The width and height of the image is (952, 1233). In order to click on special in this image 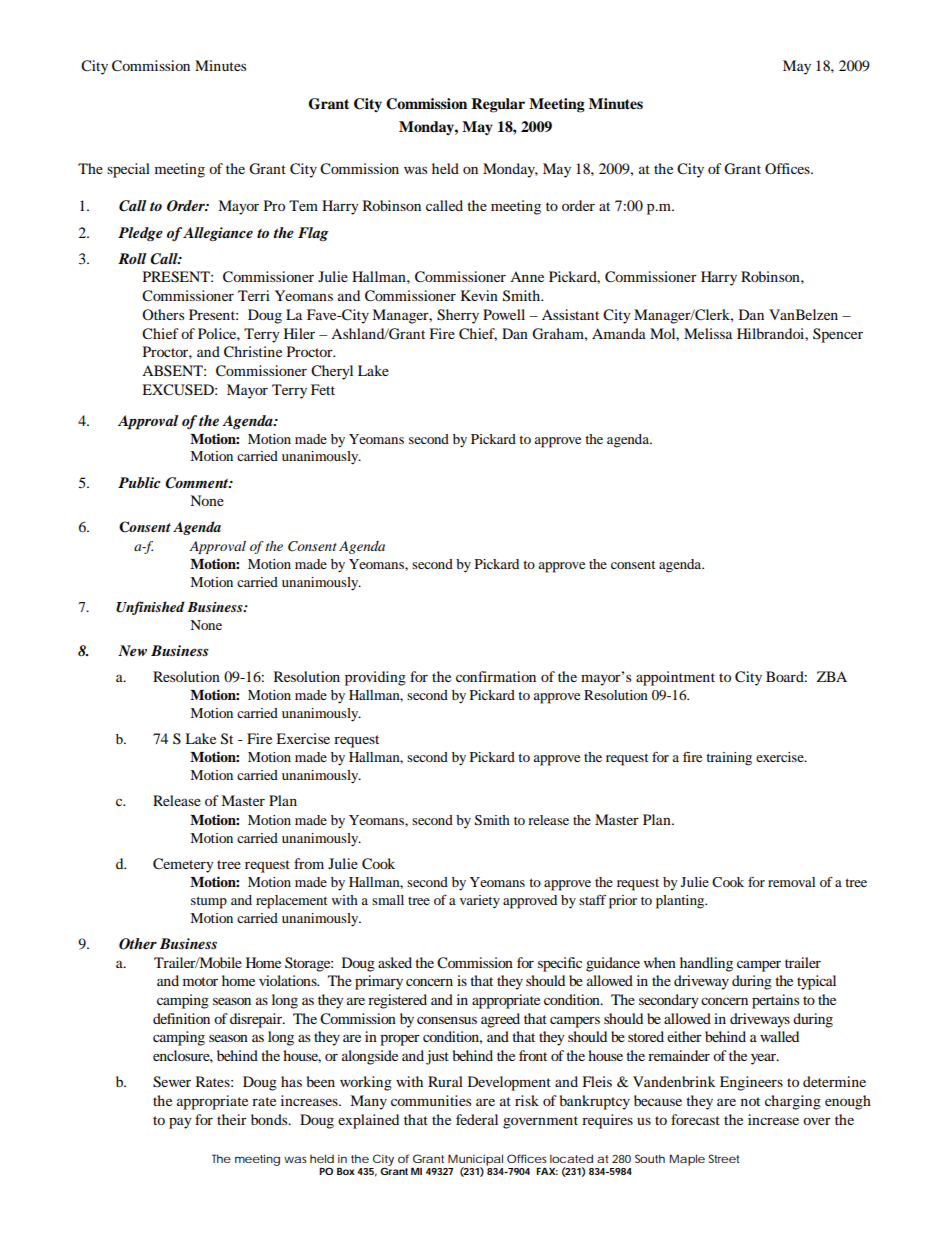, I will do `click(128, 170)`.
